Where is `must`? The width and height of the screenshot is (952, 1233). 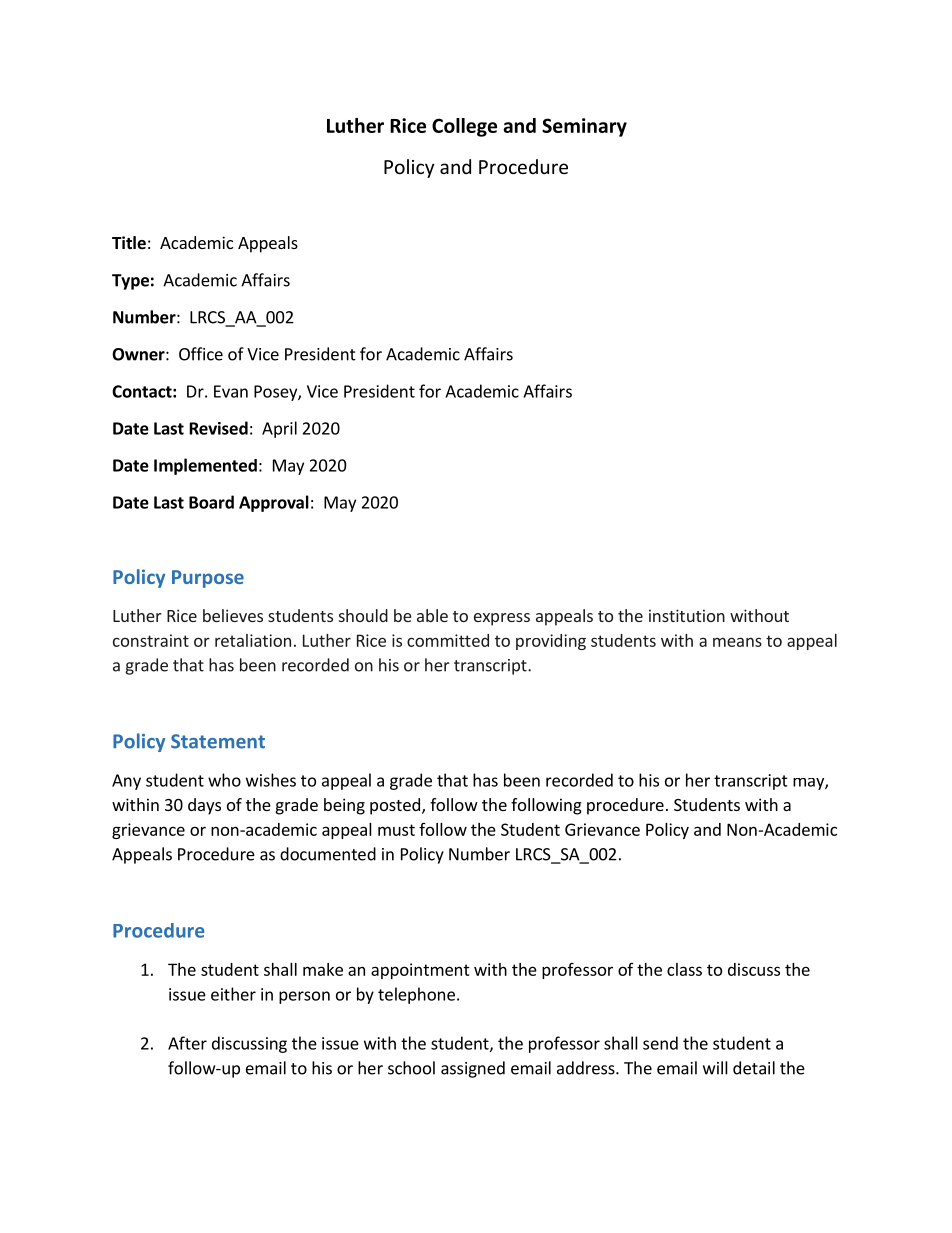
must is located at coordinates (396, 830).
